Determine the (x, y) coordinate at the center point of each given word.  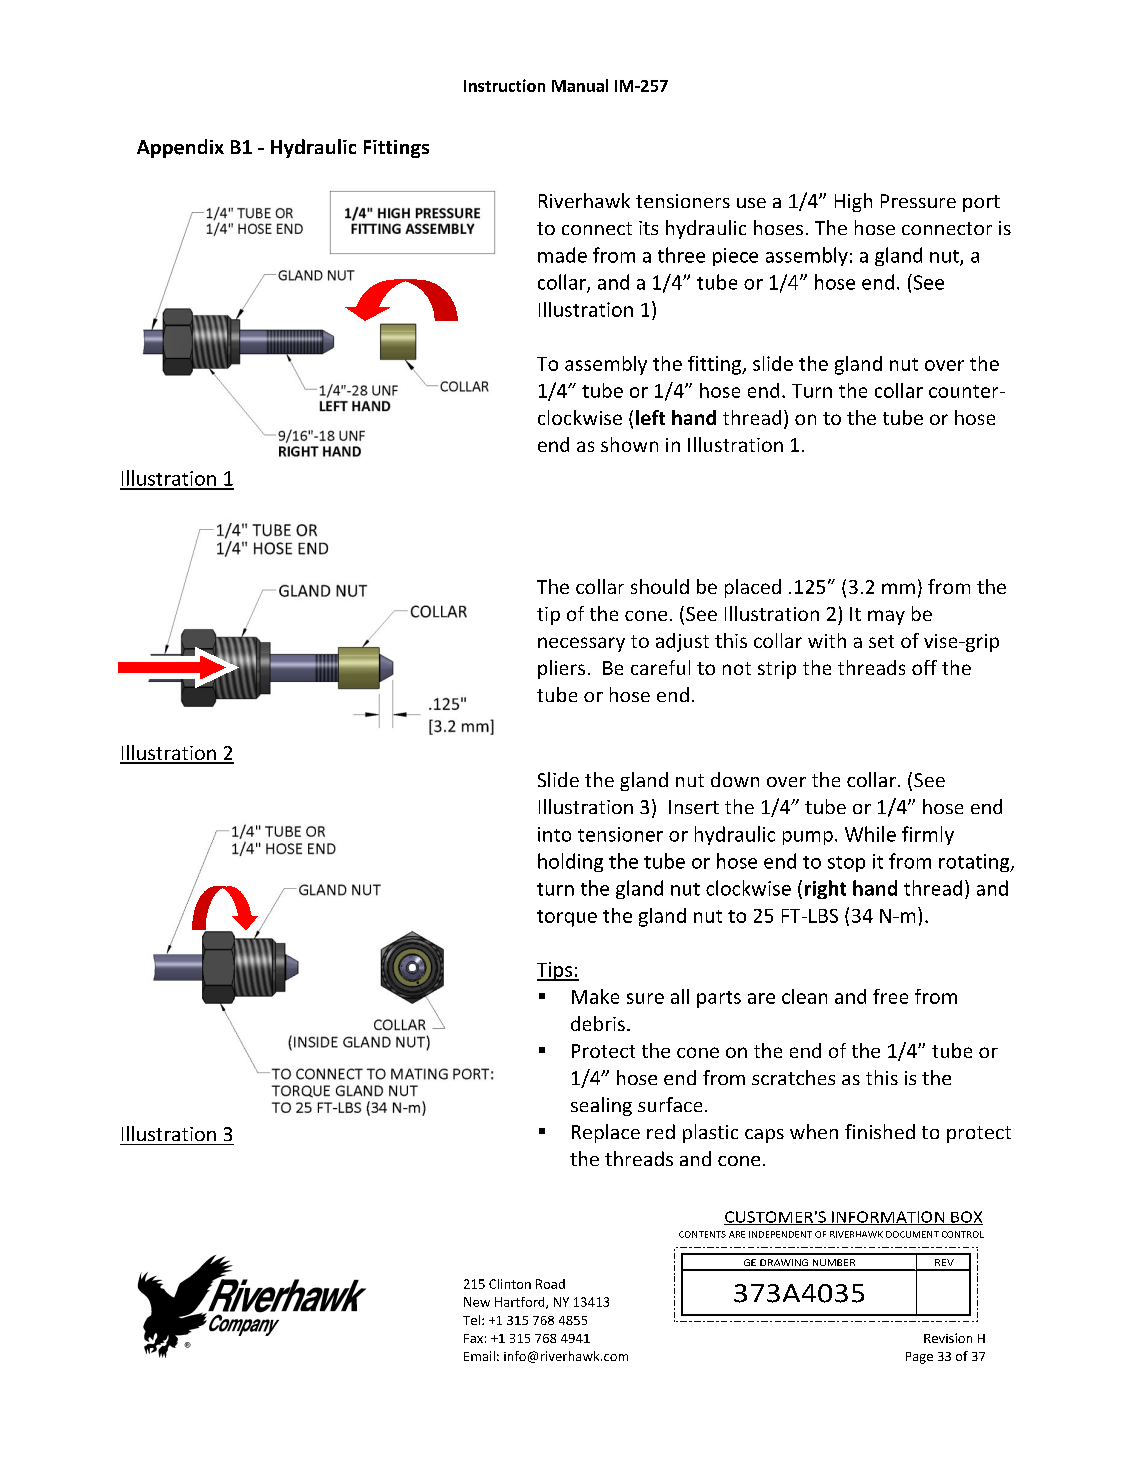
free (890, 996)
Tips (555, 971)
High (853, 202)
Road (550, 1284)
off (924, 667)
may (886, 617)
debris (598, 1023)
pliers (561, 669)
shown (629, 444)
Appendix (180, 148)
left (650, 417)
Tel (471, 1320)
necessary (581, 644)
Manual (580, 85)
